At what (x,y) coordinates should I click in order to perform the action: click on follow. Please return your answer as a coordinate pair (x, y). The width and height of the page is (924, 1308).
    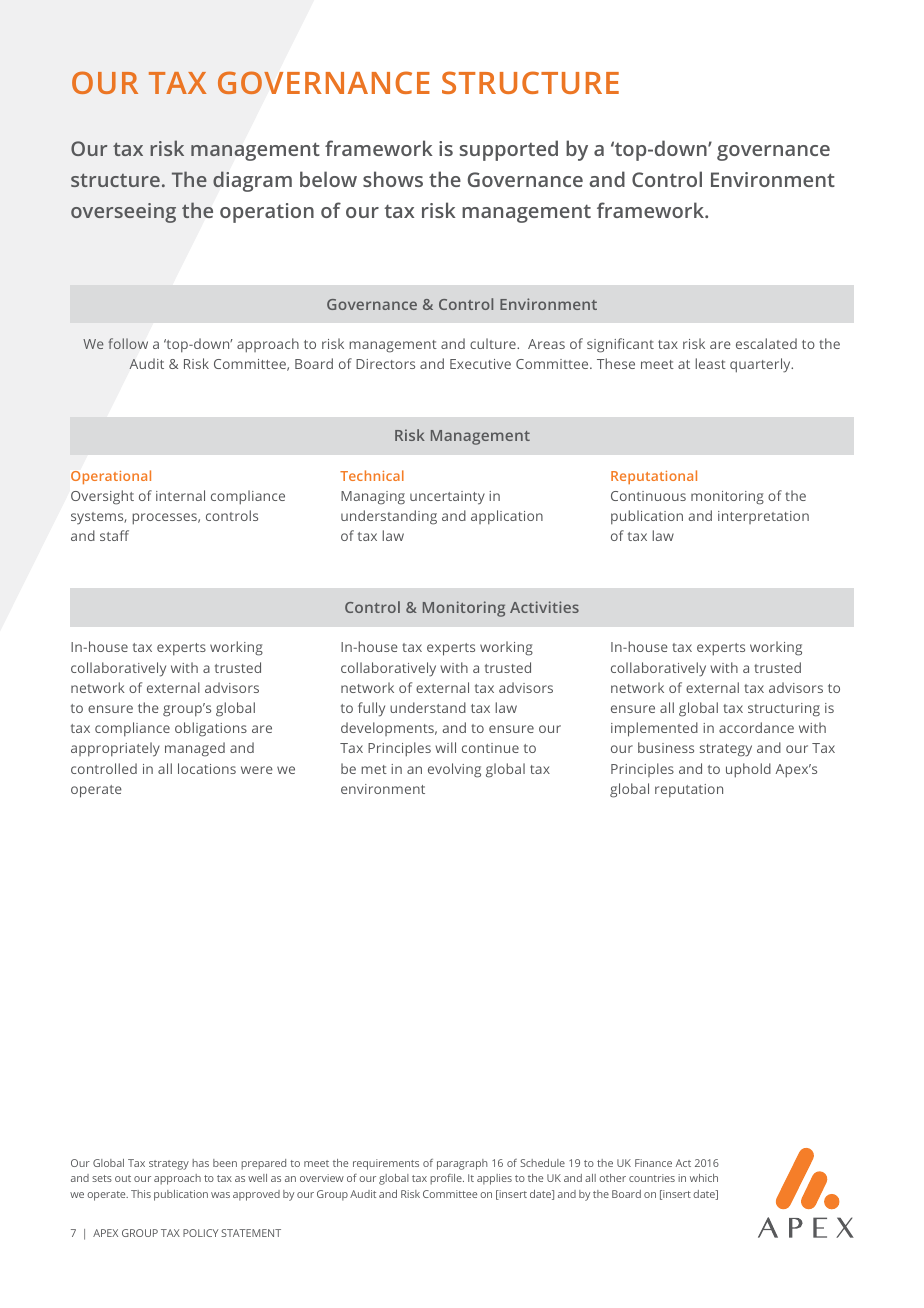
    Looking at the image, I should click on (128, 343).
